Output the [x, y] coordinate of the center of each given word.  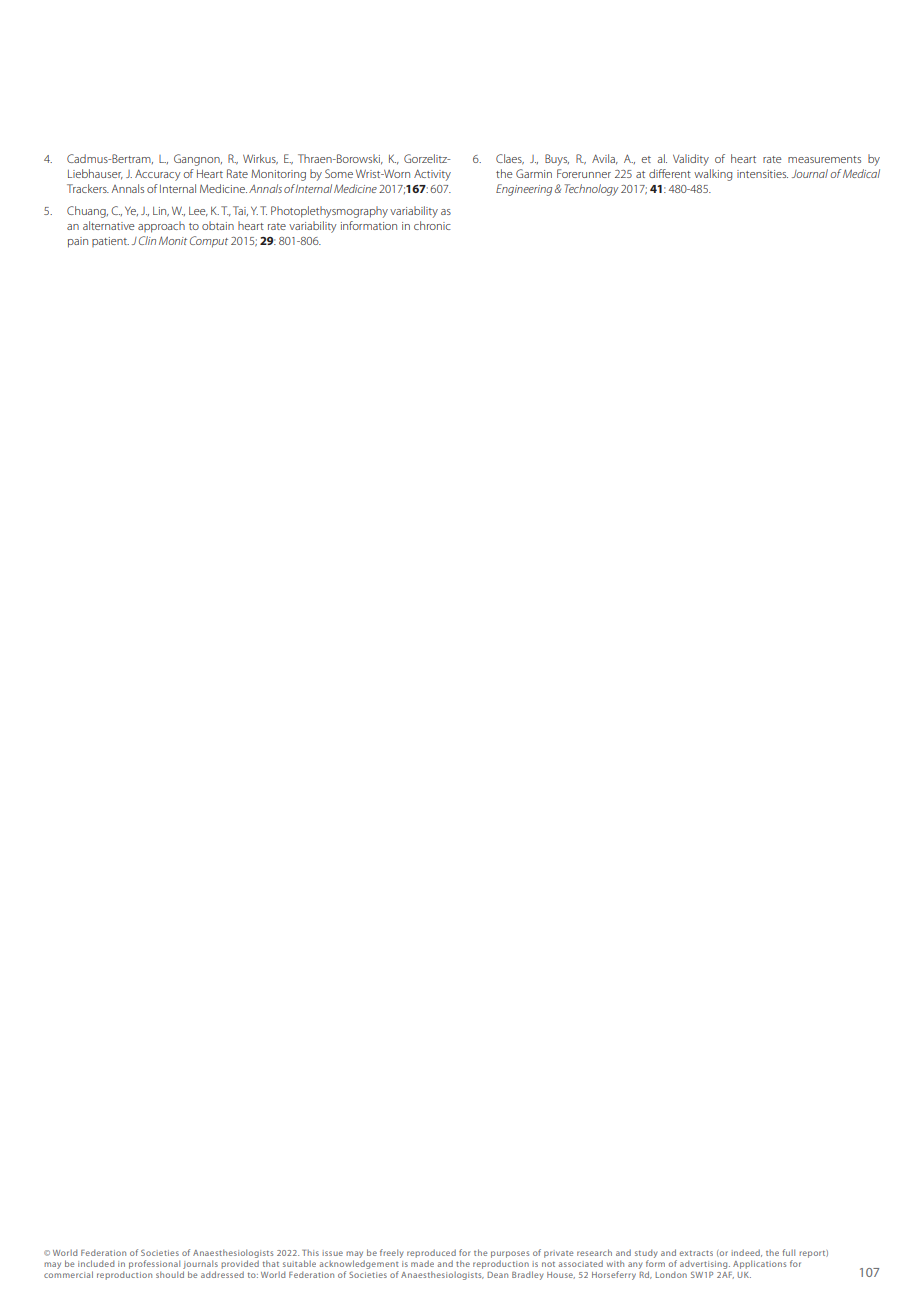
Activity [432, 175]
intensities [762, 174]
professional [154, 1264]
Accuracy [158, 175]
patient [110, 242]
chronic [432, 225]
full [788, 1252]
